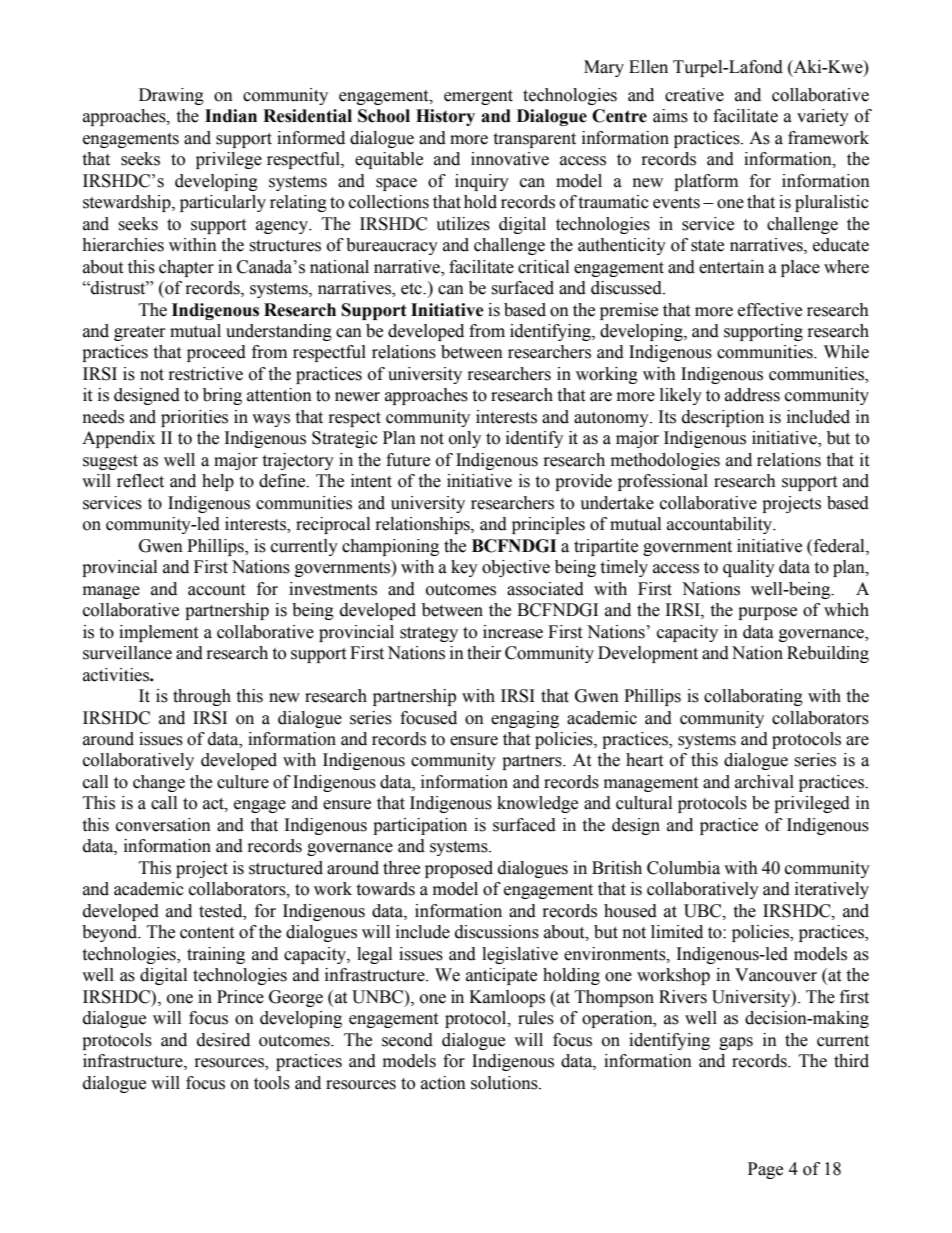 The image size is (952, 1233). Describe the element at coordinates (272, 1083) in the document. I see `tools` at that location.
